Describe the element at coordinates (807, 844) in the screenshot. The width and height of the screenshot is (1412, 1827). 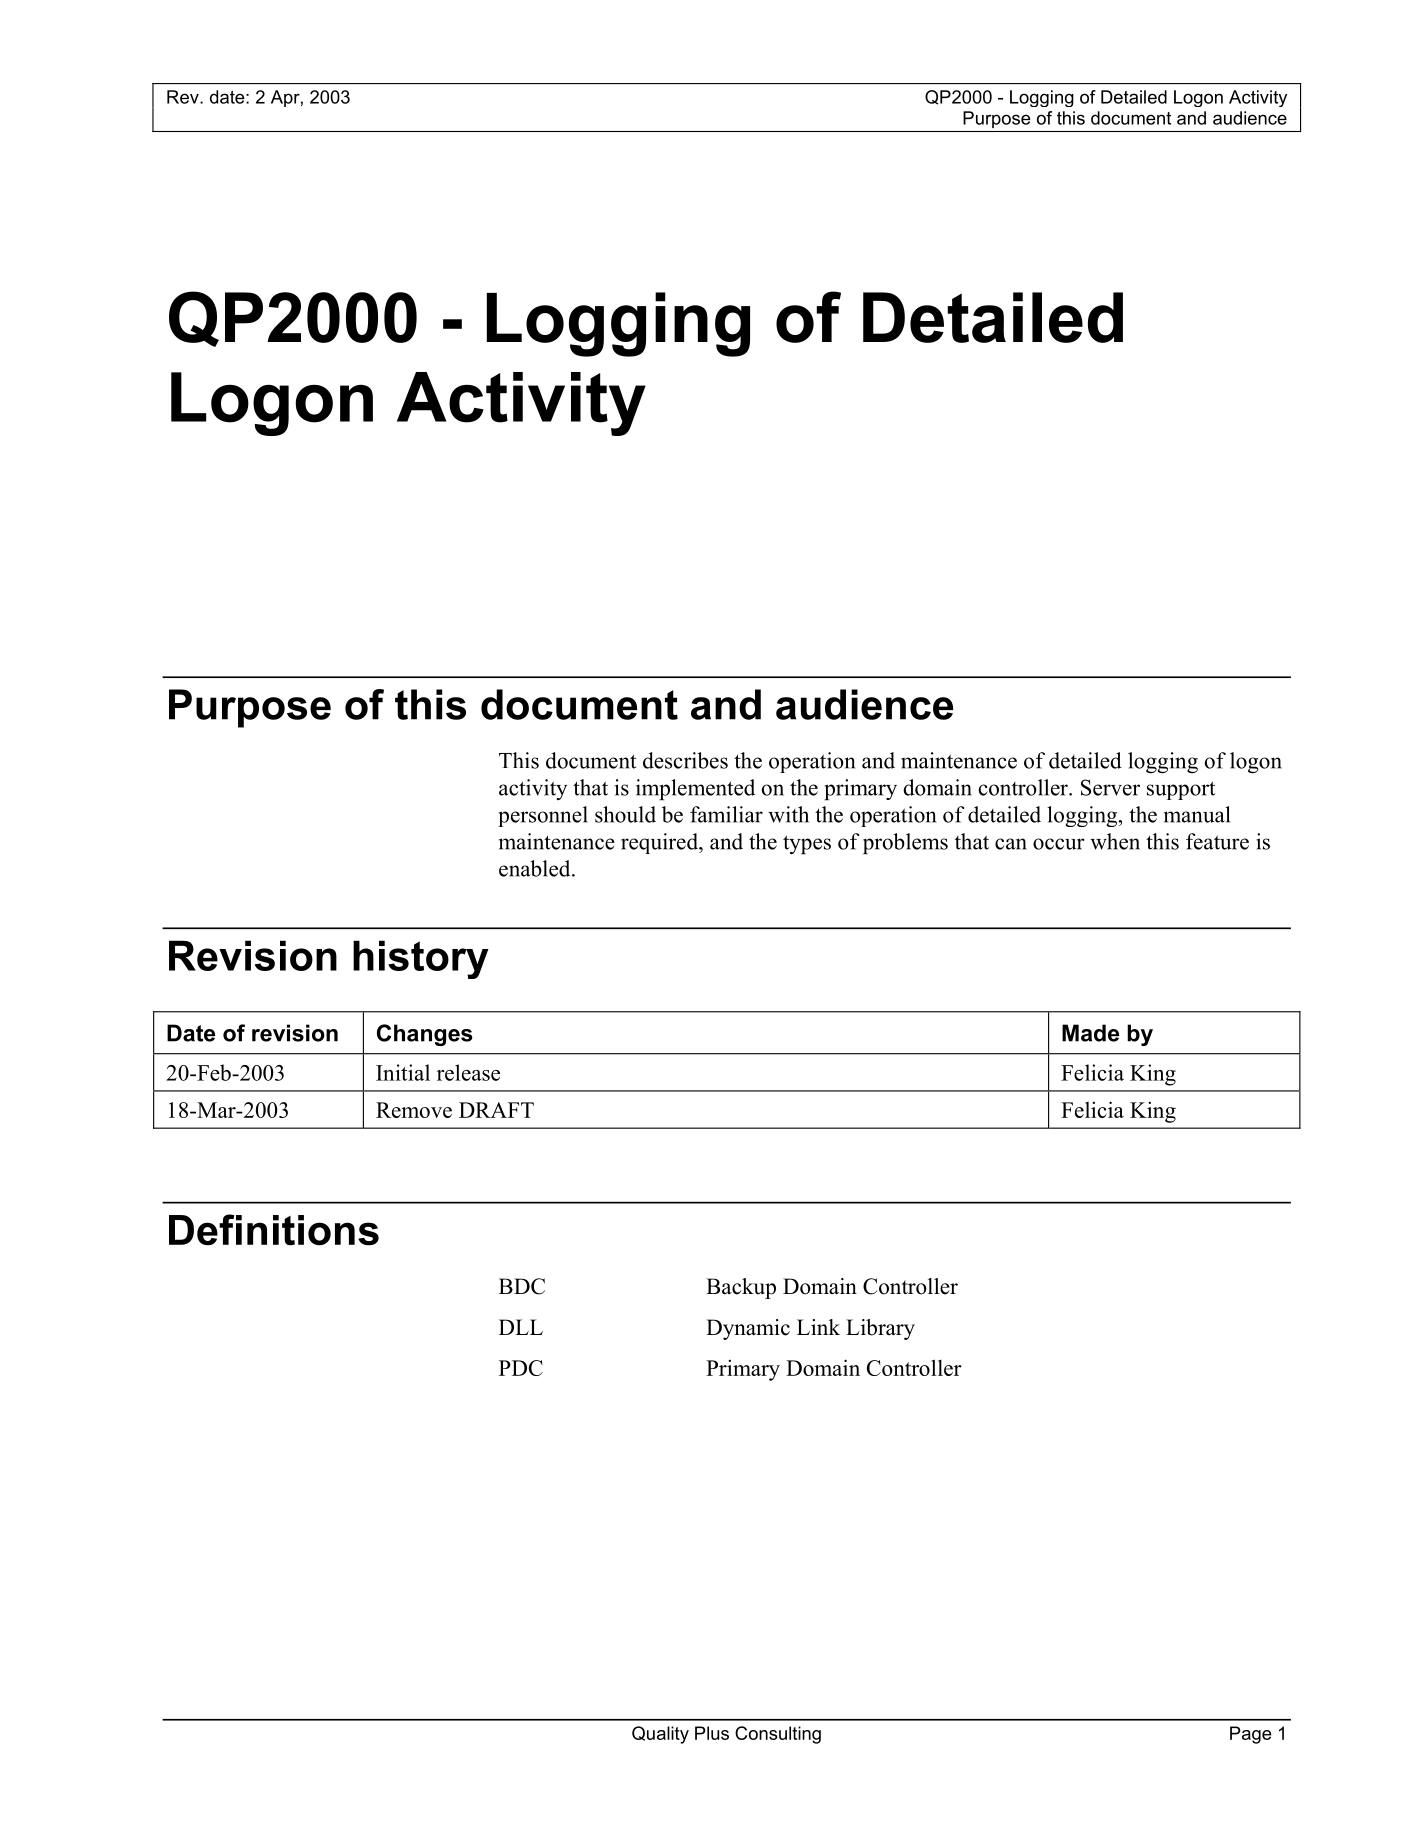
I see `types` at that location.
